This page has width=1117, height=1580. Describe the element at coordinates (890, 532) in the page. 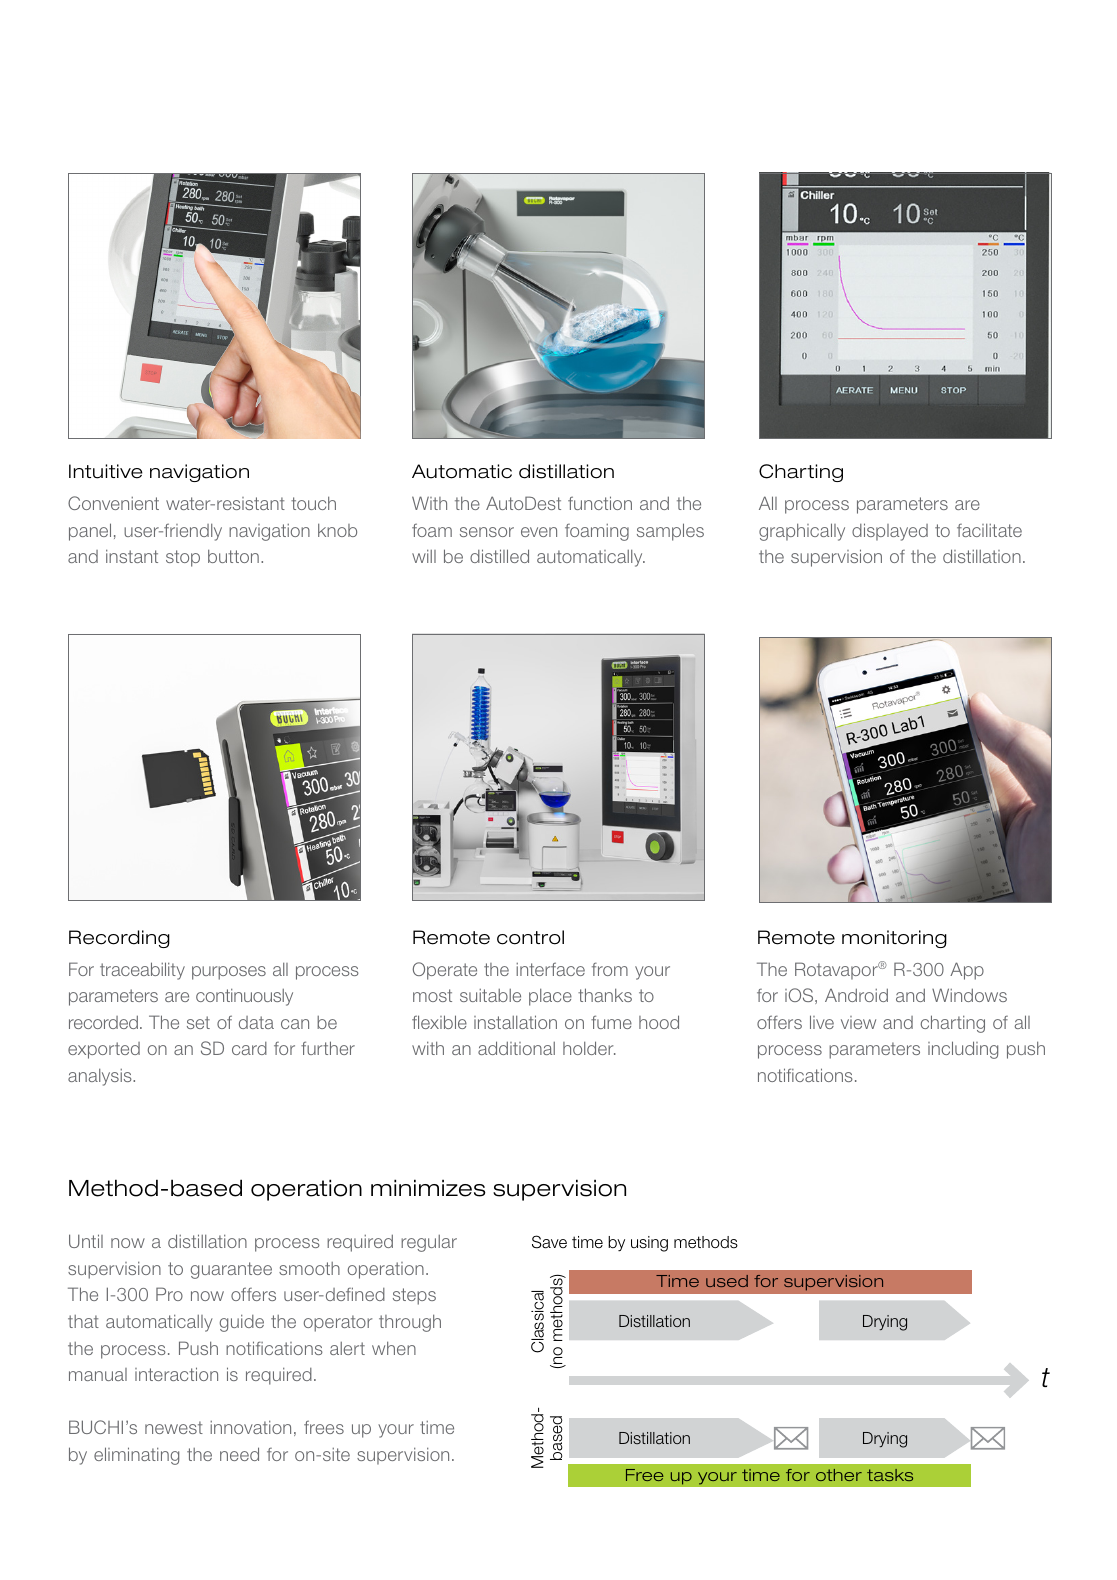

I see `displayed` at that location.
